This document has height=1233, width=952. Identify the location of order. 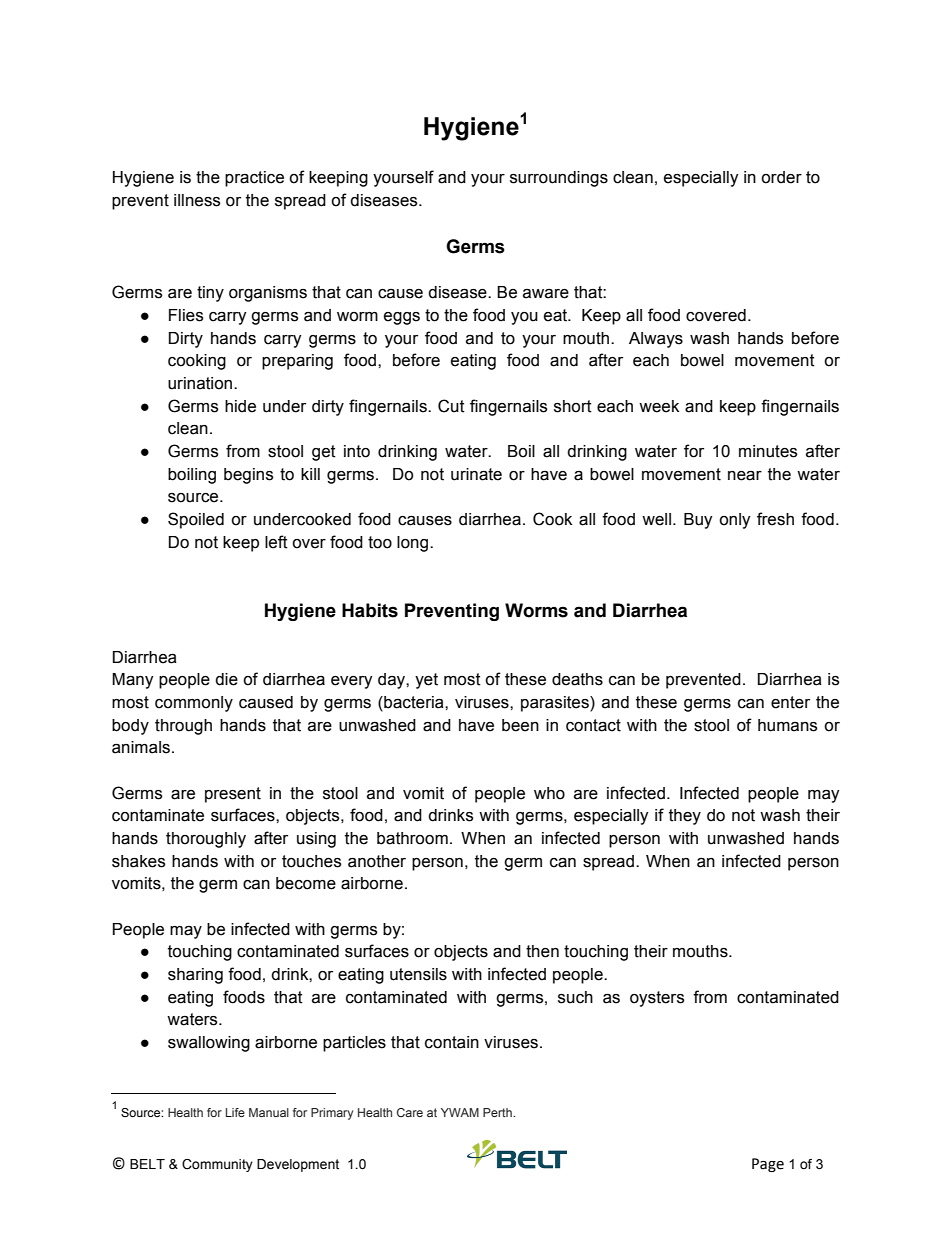
(781, 177).
